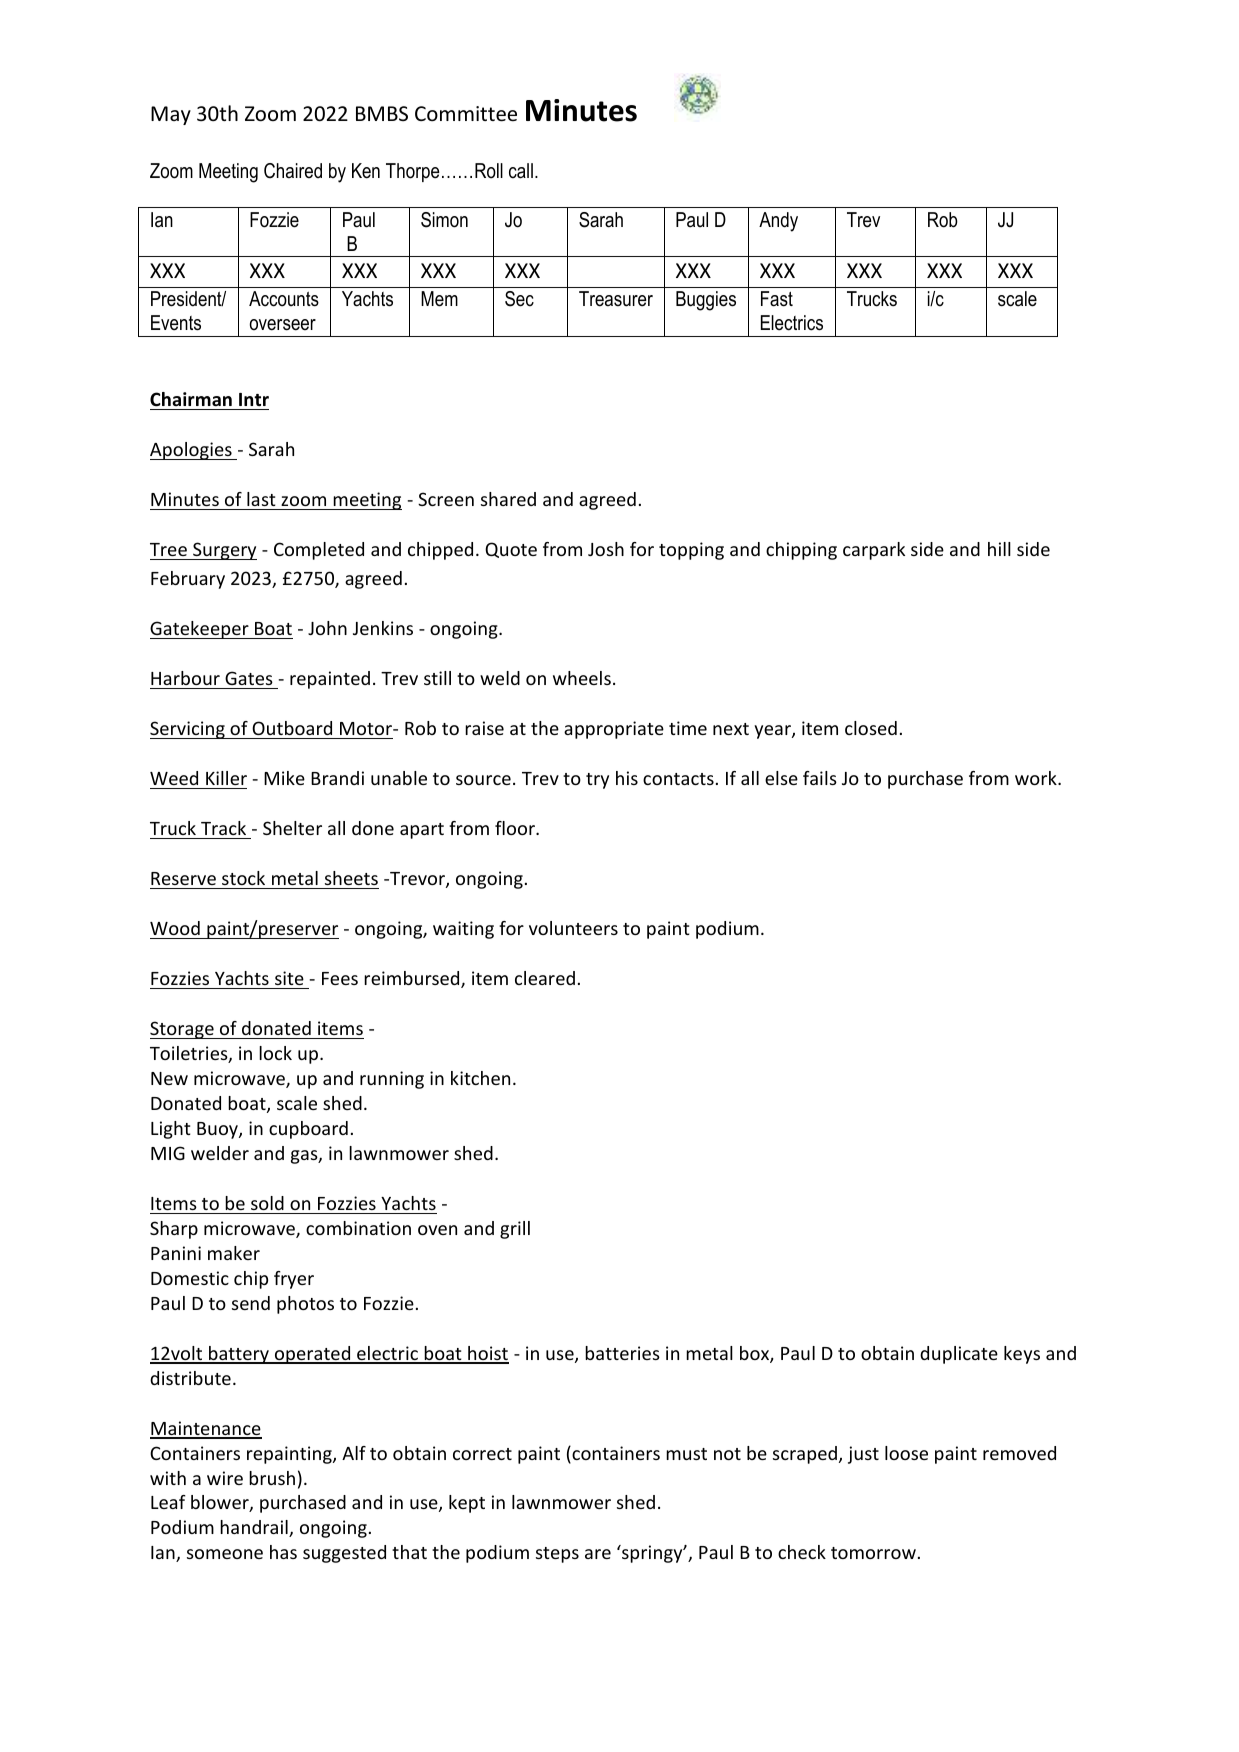 This screenshot has height=1752, width=1239. I want to click on lock, so click(275, 1053).
